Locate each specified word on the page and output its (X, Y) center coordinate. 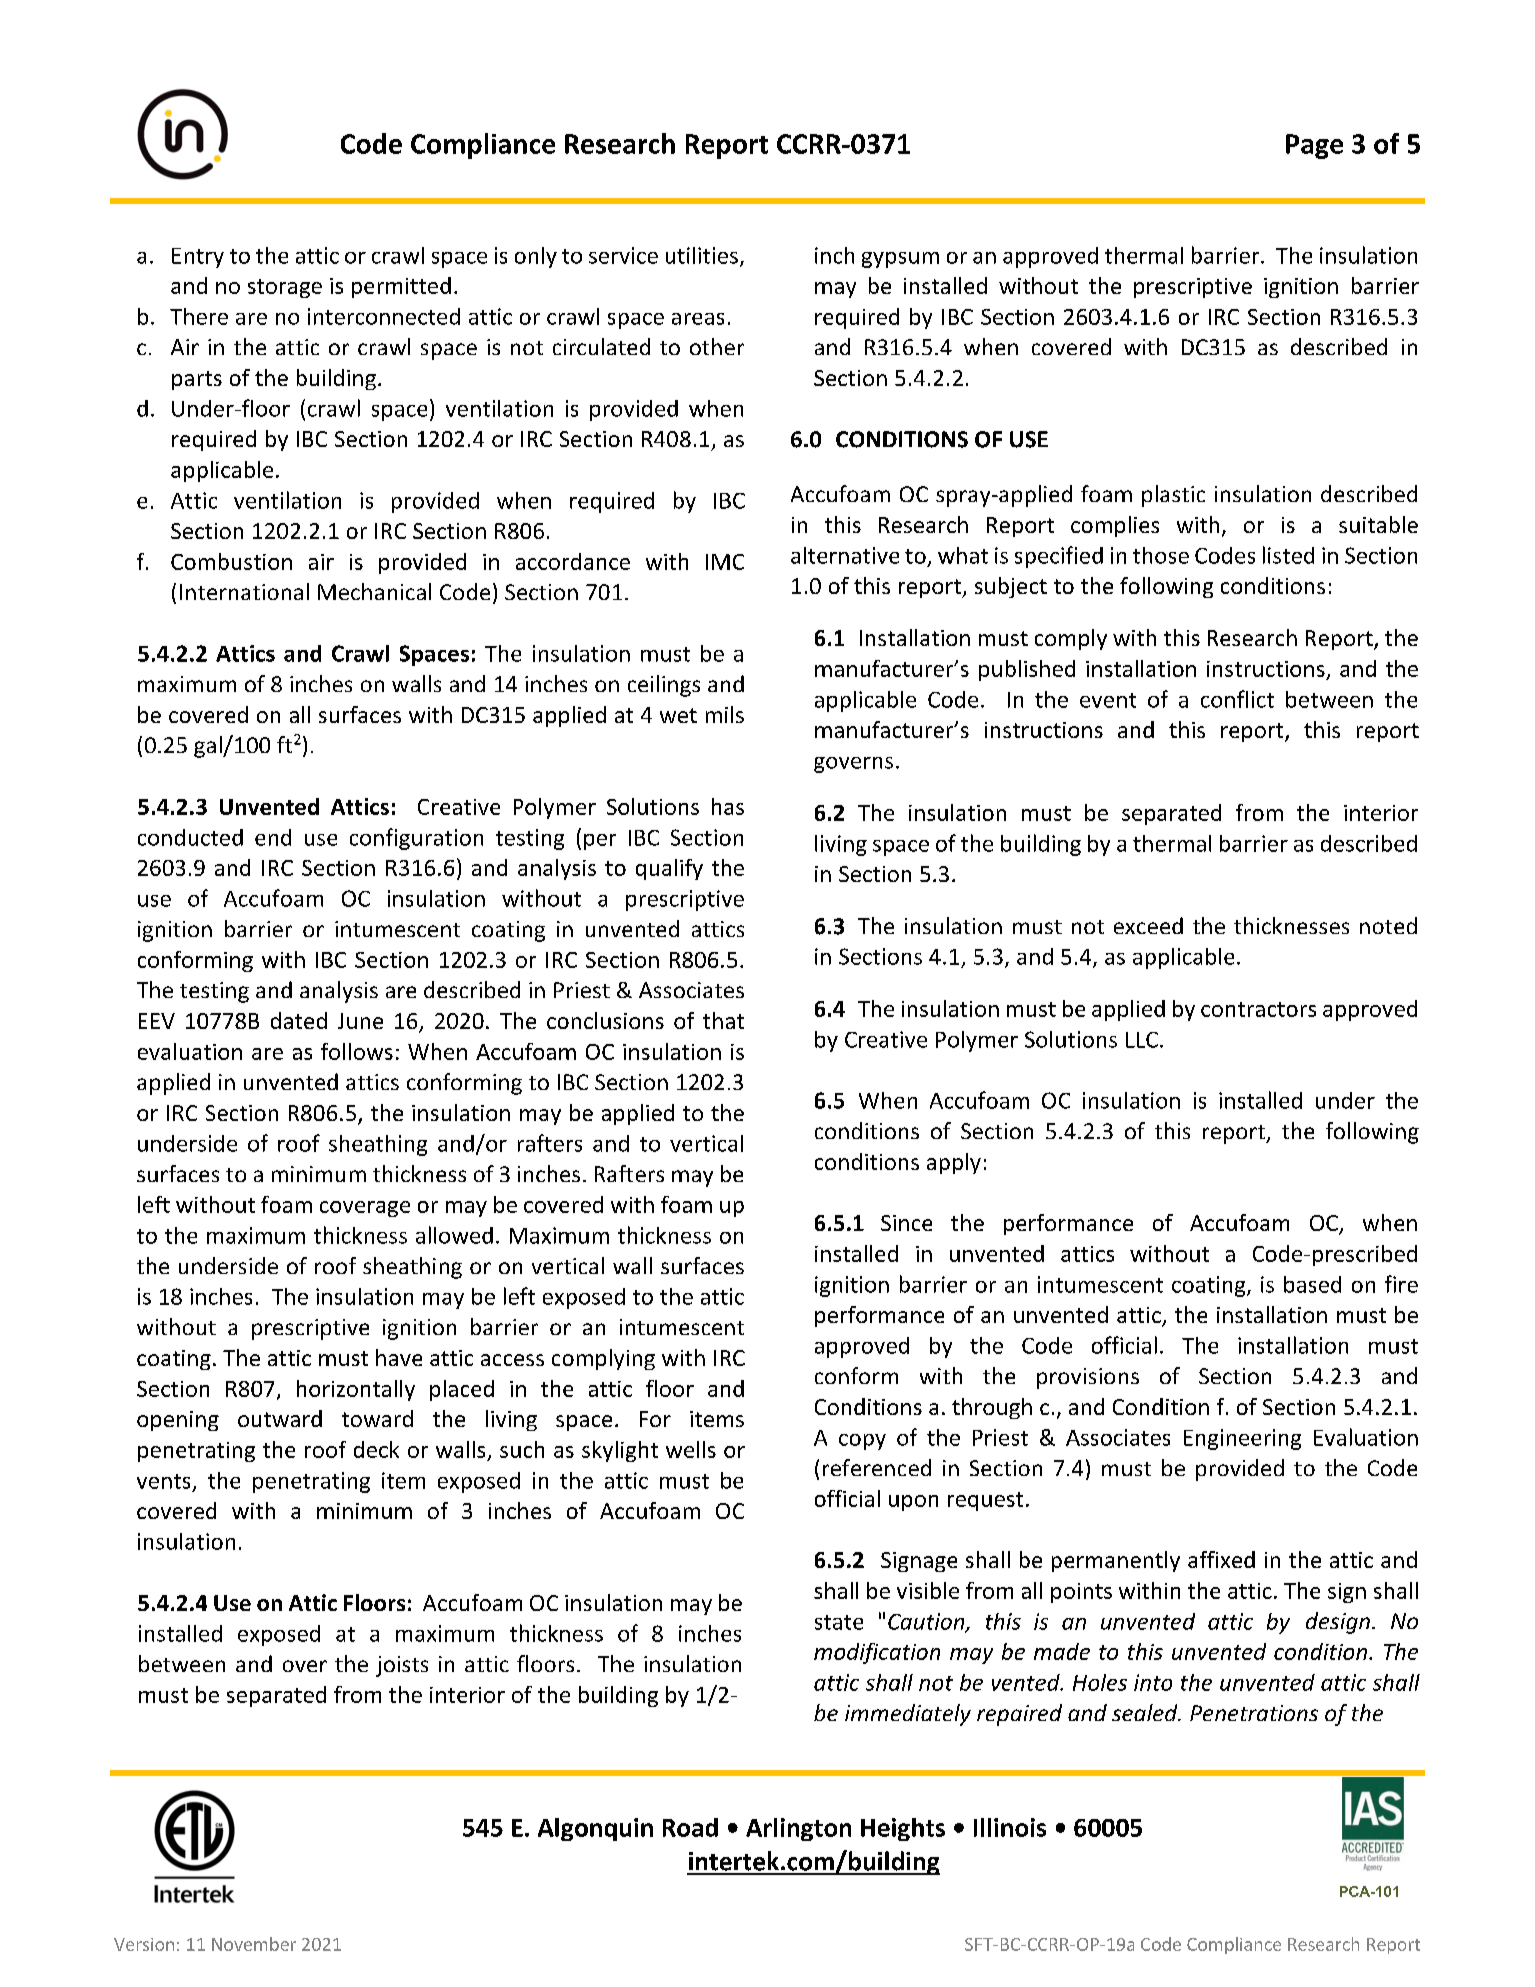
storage (285, 288)
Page (1314, 146)
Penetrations (1254, 1713)
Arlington (798, 1829)
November (254, 1944)
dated (299, 1020)
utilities (702, 255)
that (723, 1020)
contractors (1258, 1009)
